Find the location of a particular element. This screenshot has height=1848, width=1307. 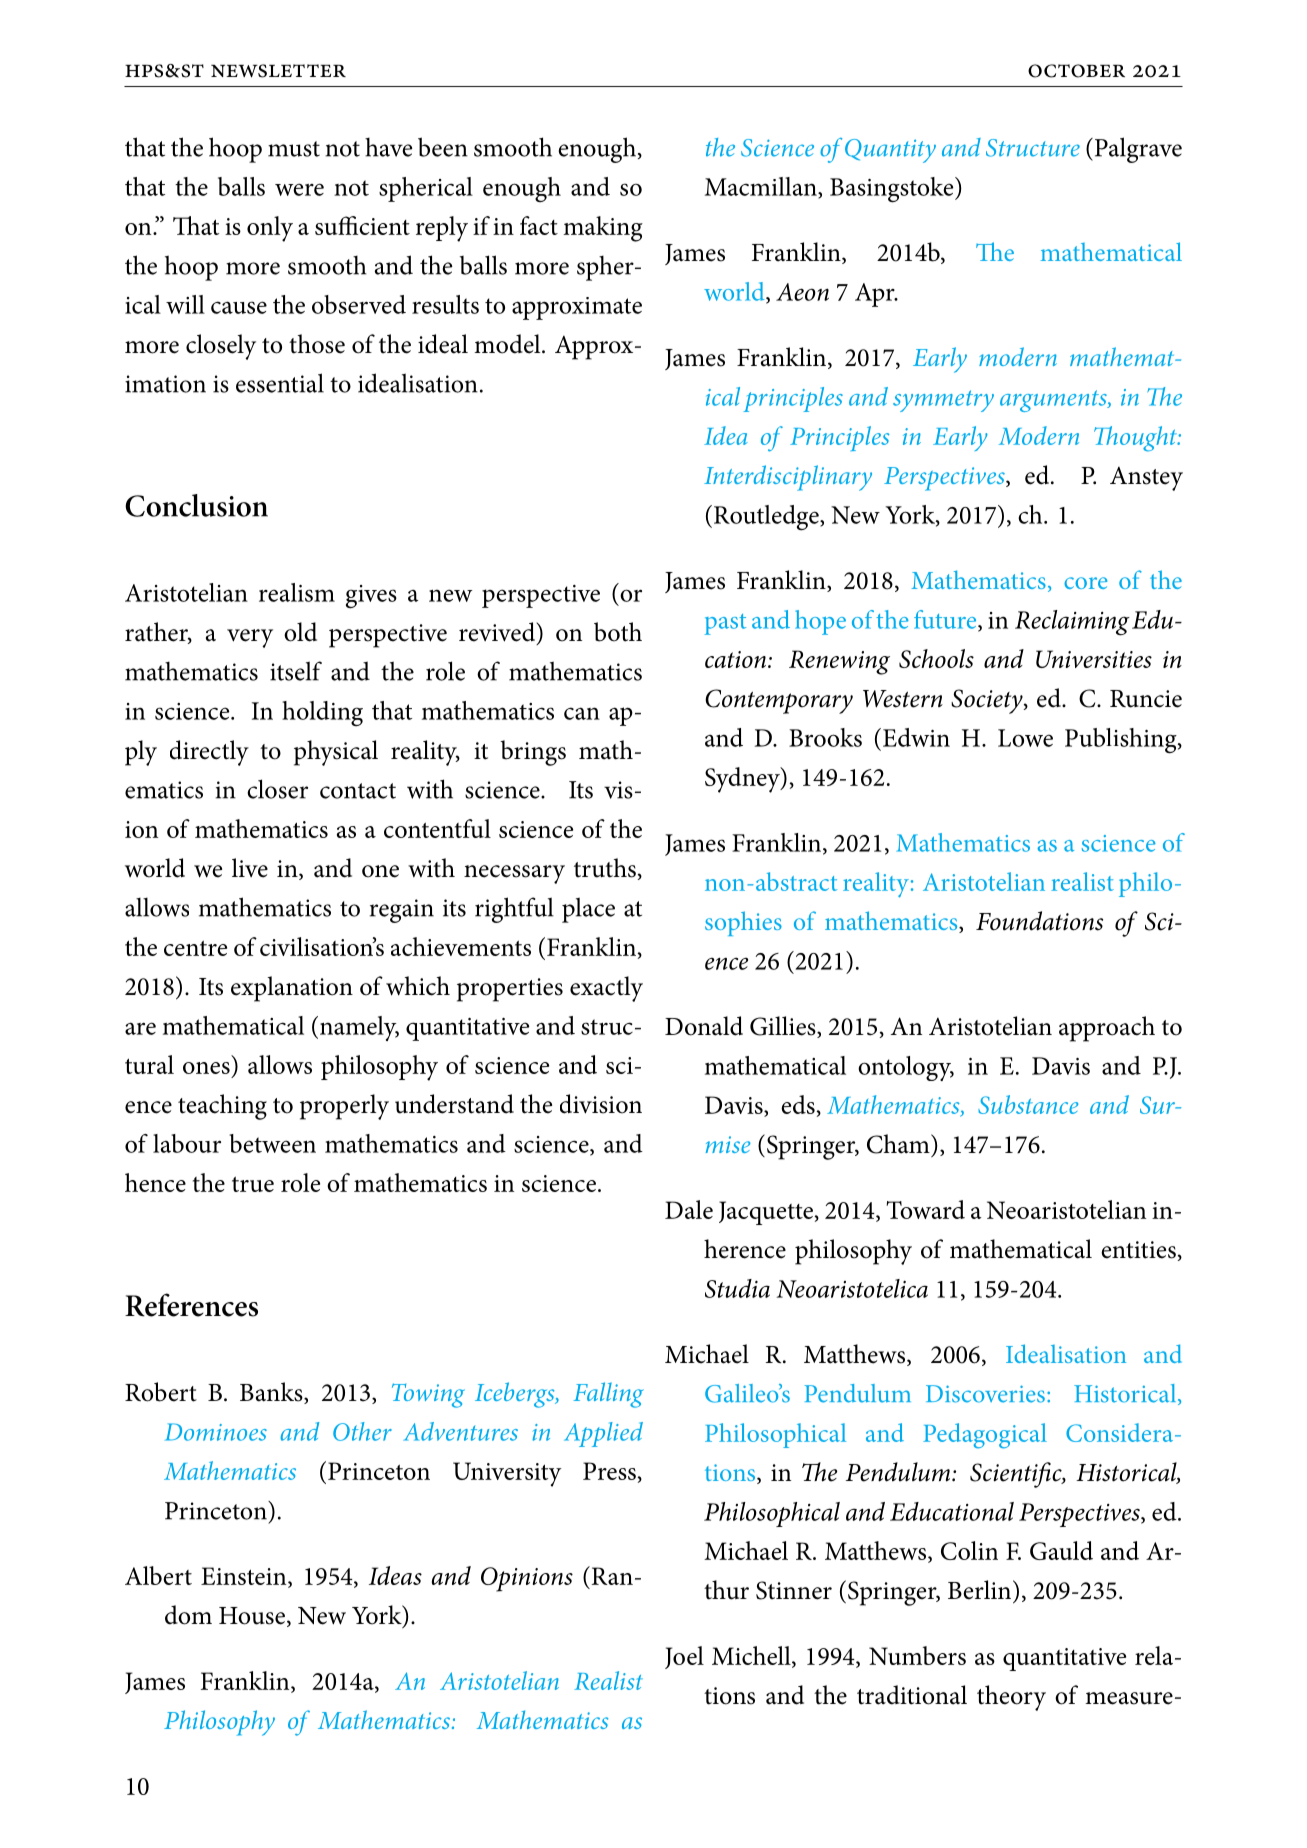

Banks is located at coordinates (272, 1393).
